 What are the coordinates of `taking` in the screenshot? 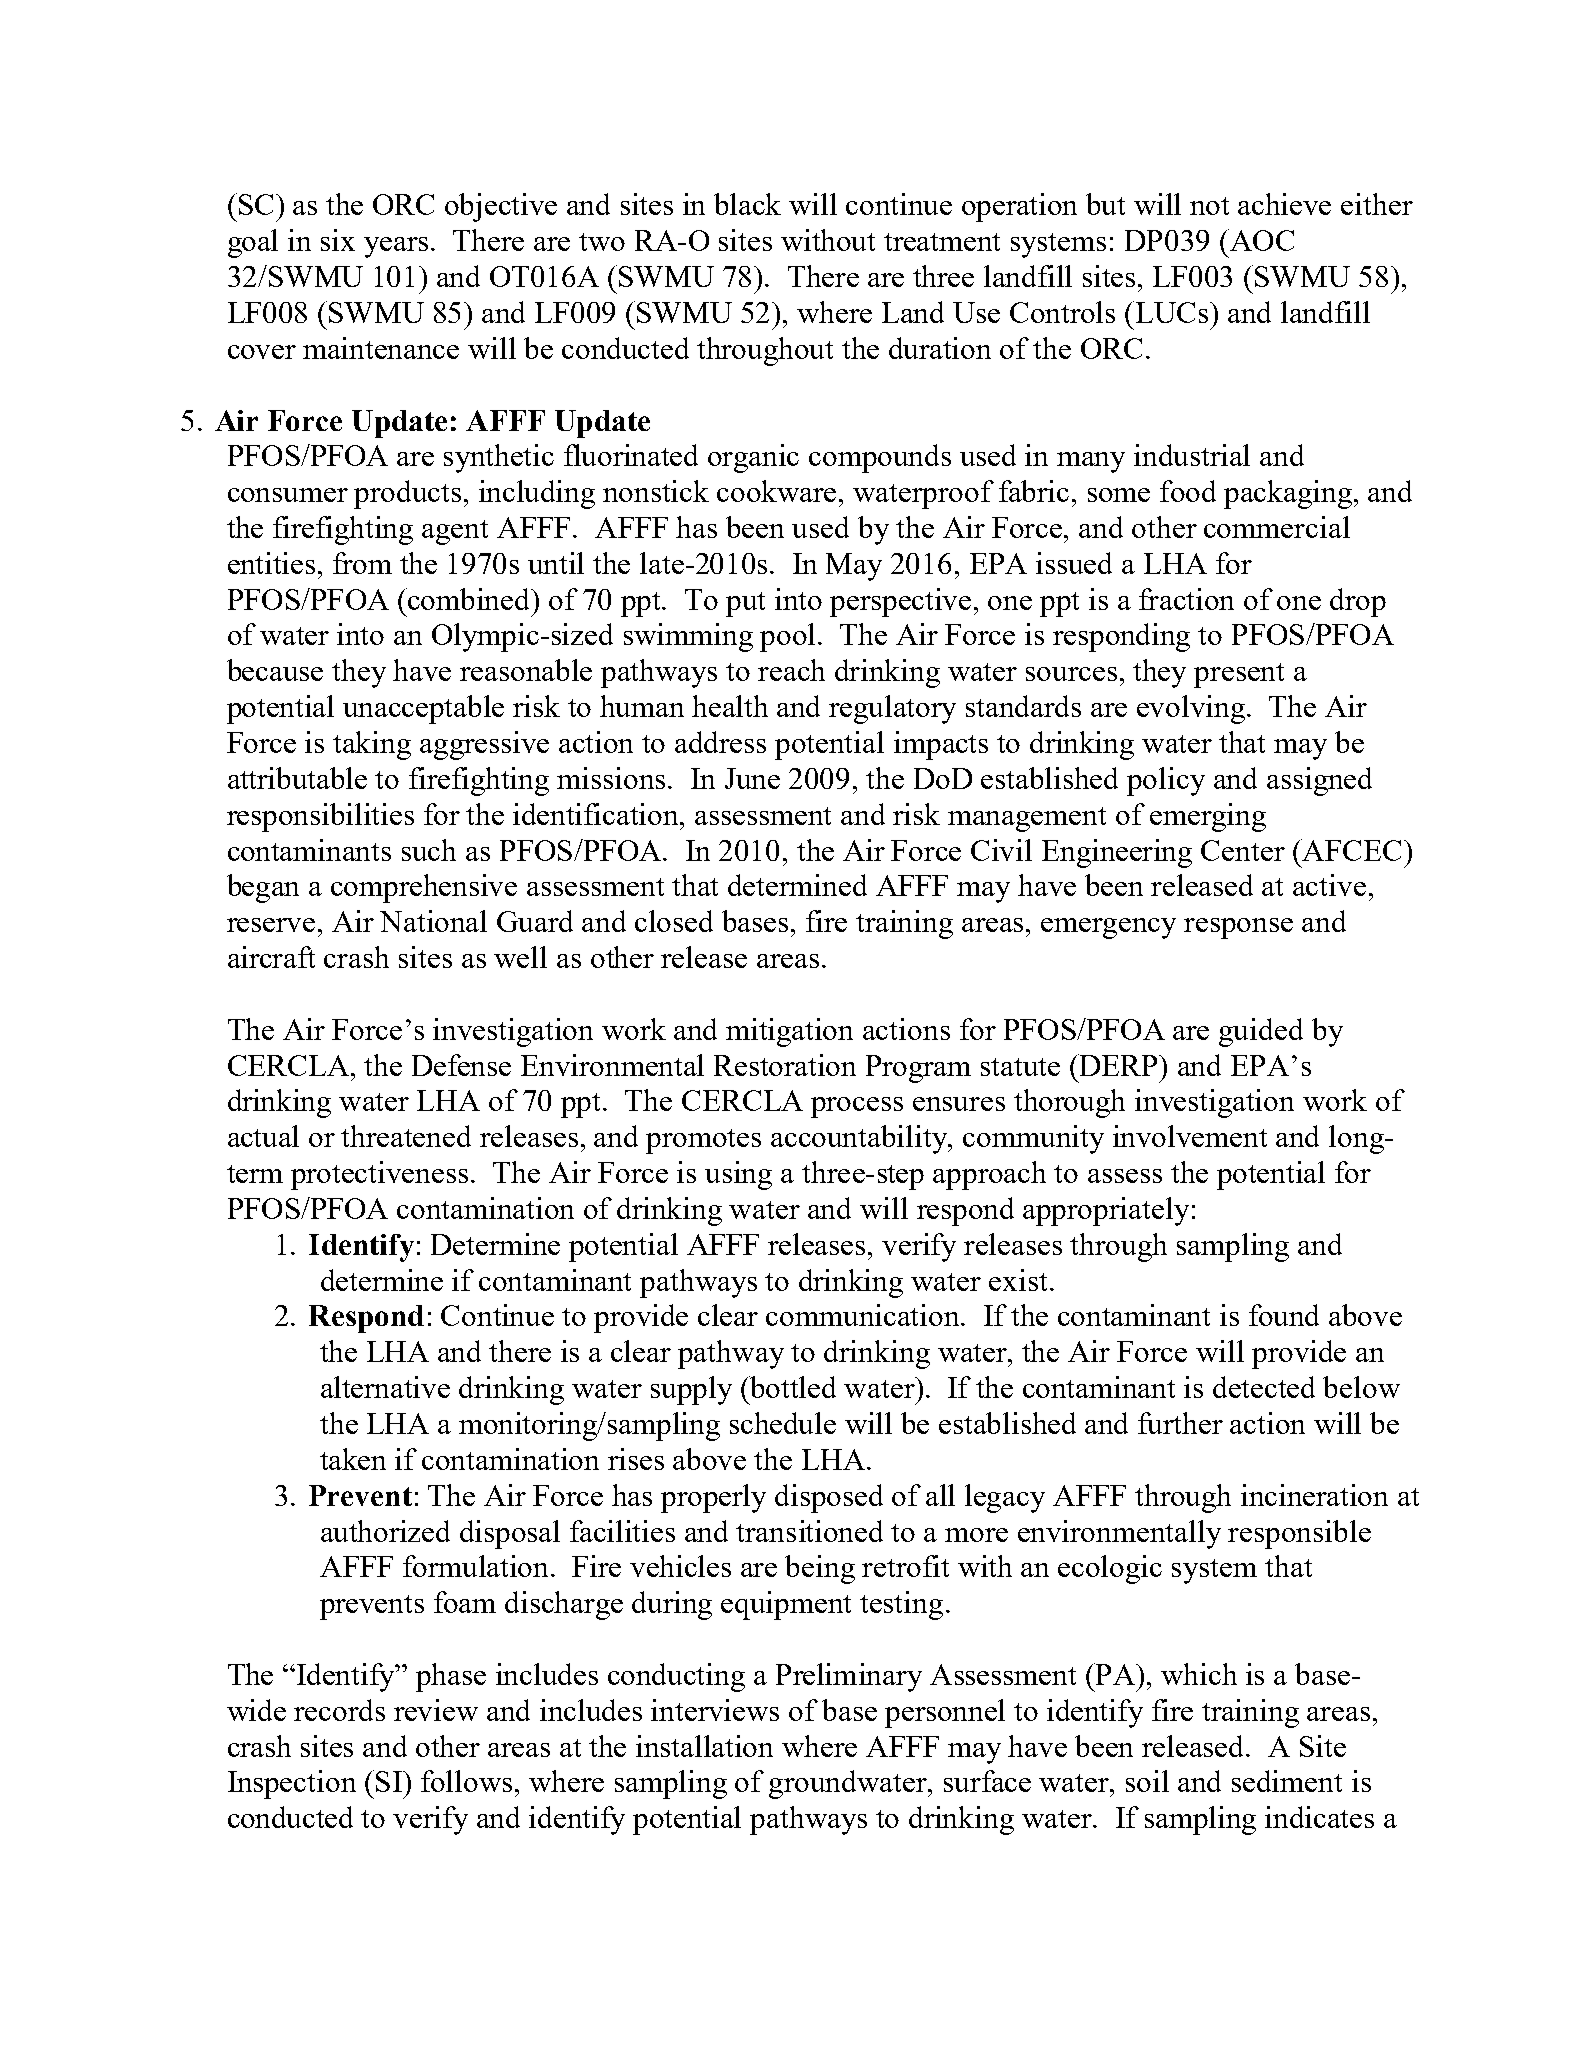 It's located at (372, 745).
